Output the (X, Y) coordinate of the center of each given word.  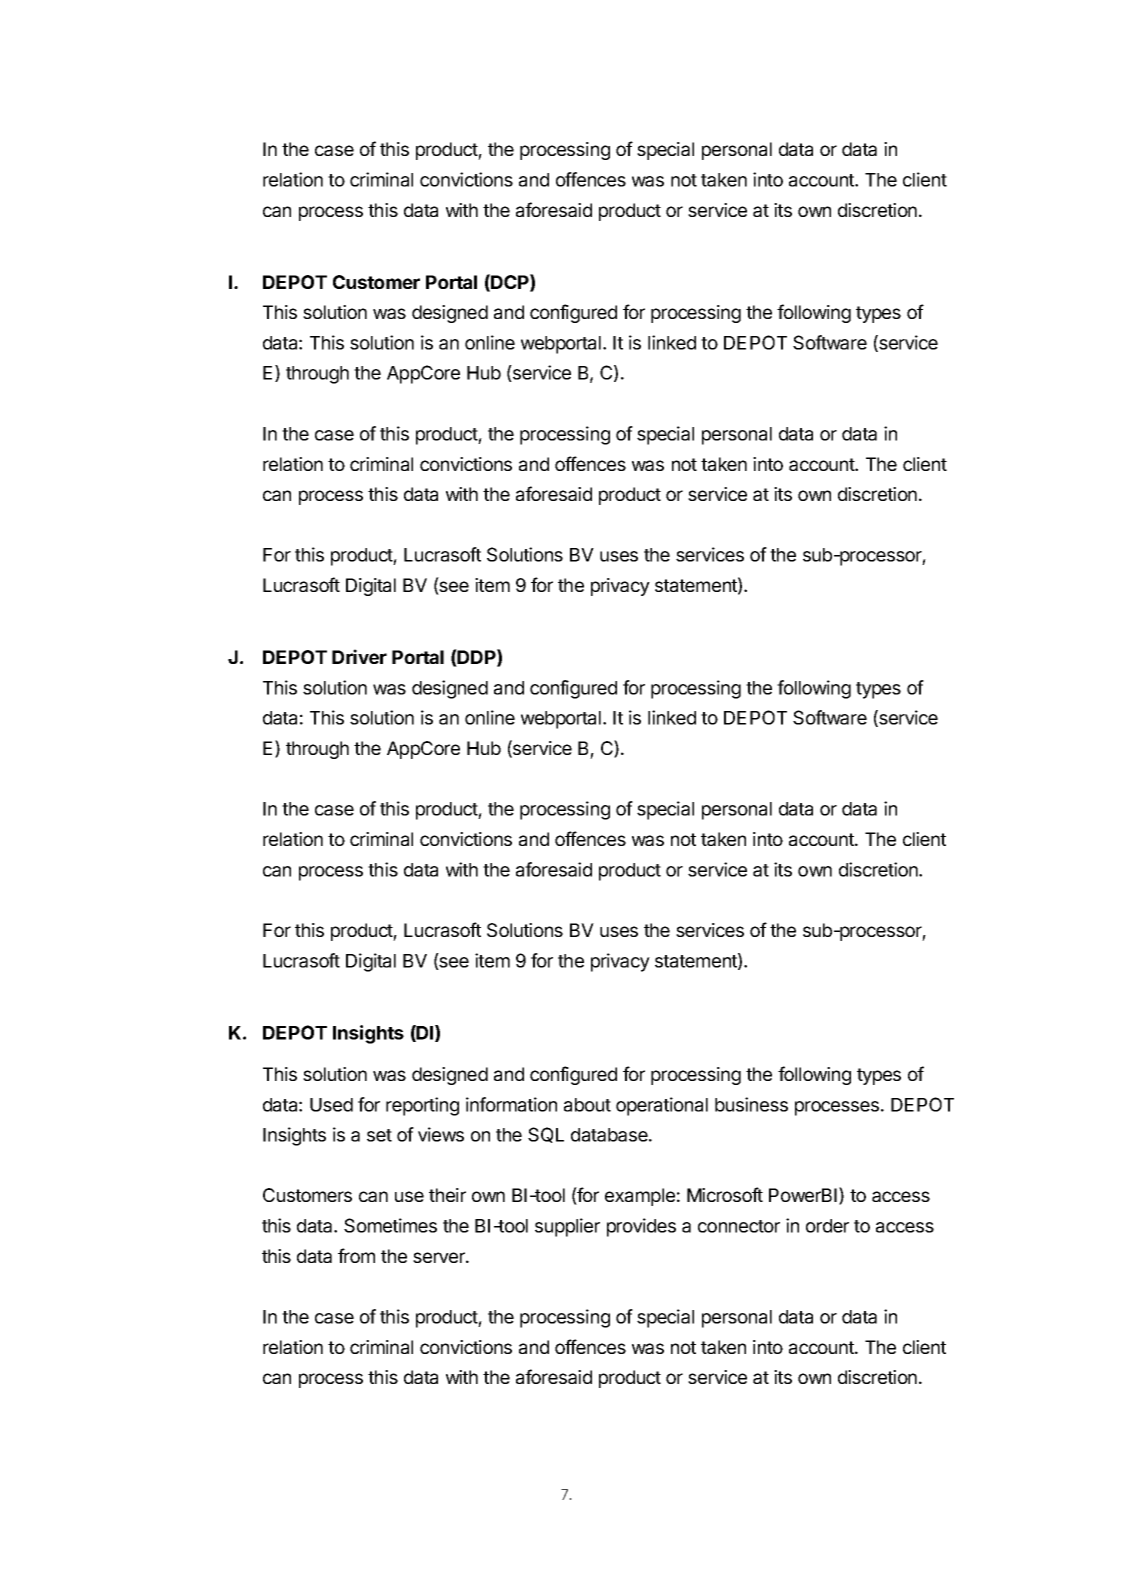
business (751, 1104)
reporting (422, 1106)
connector (739, 1226)
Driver (359, 656)
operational (662, 1106)
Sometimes (390, 1225)
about (587, 1105)
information (511, 1104)
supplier (567, 1227)
